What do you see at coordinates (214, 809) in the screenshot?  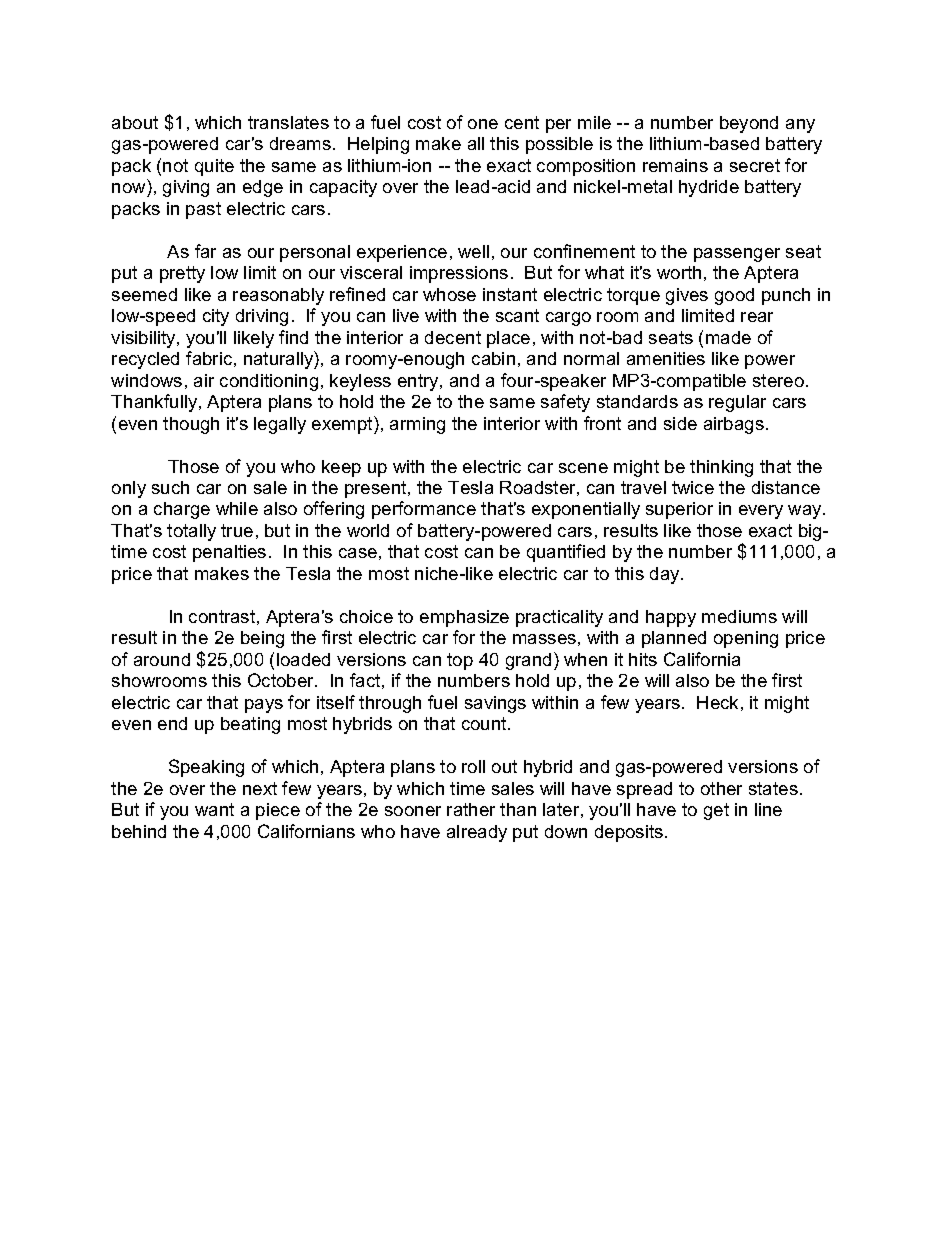 I see `want` at bounding box center [214, 809].
